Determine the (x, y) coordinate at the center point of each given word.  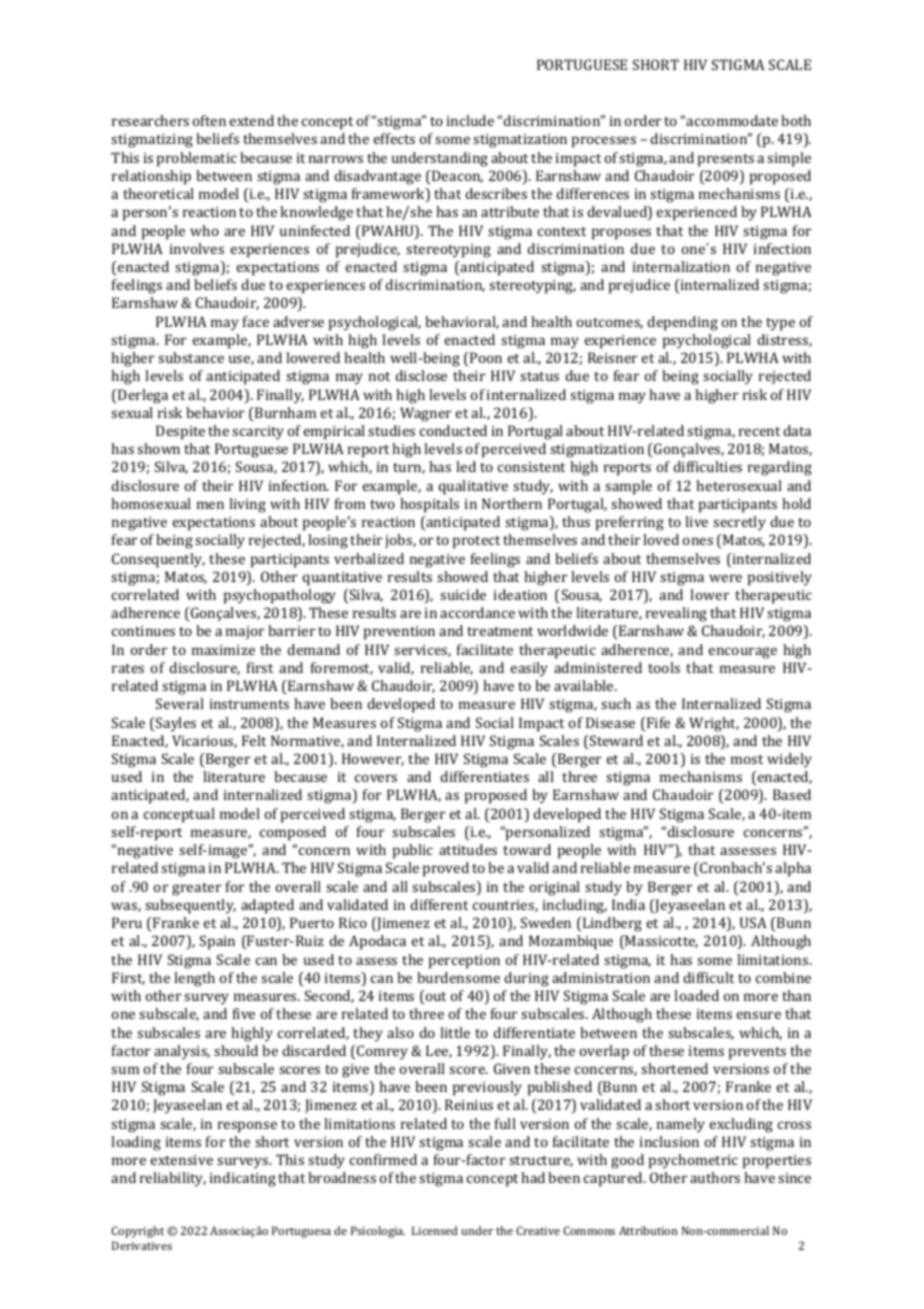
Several (180, 703)
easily (529, 669)
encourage (743, 653)
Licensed (435, 1230)
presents (726, 160)
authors (715, 1177)
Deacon (456, 177)
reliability (173, 1179)
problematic (197, 159)
